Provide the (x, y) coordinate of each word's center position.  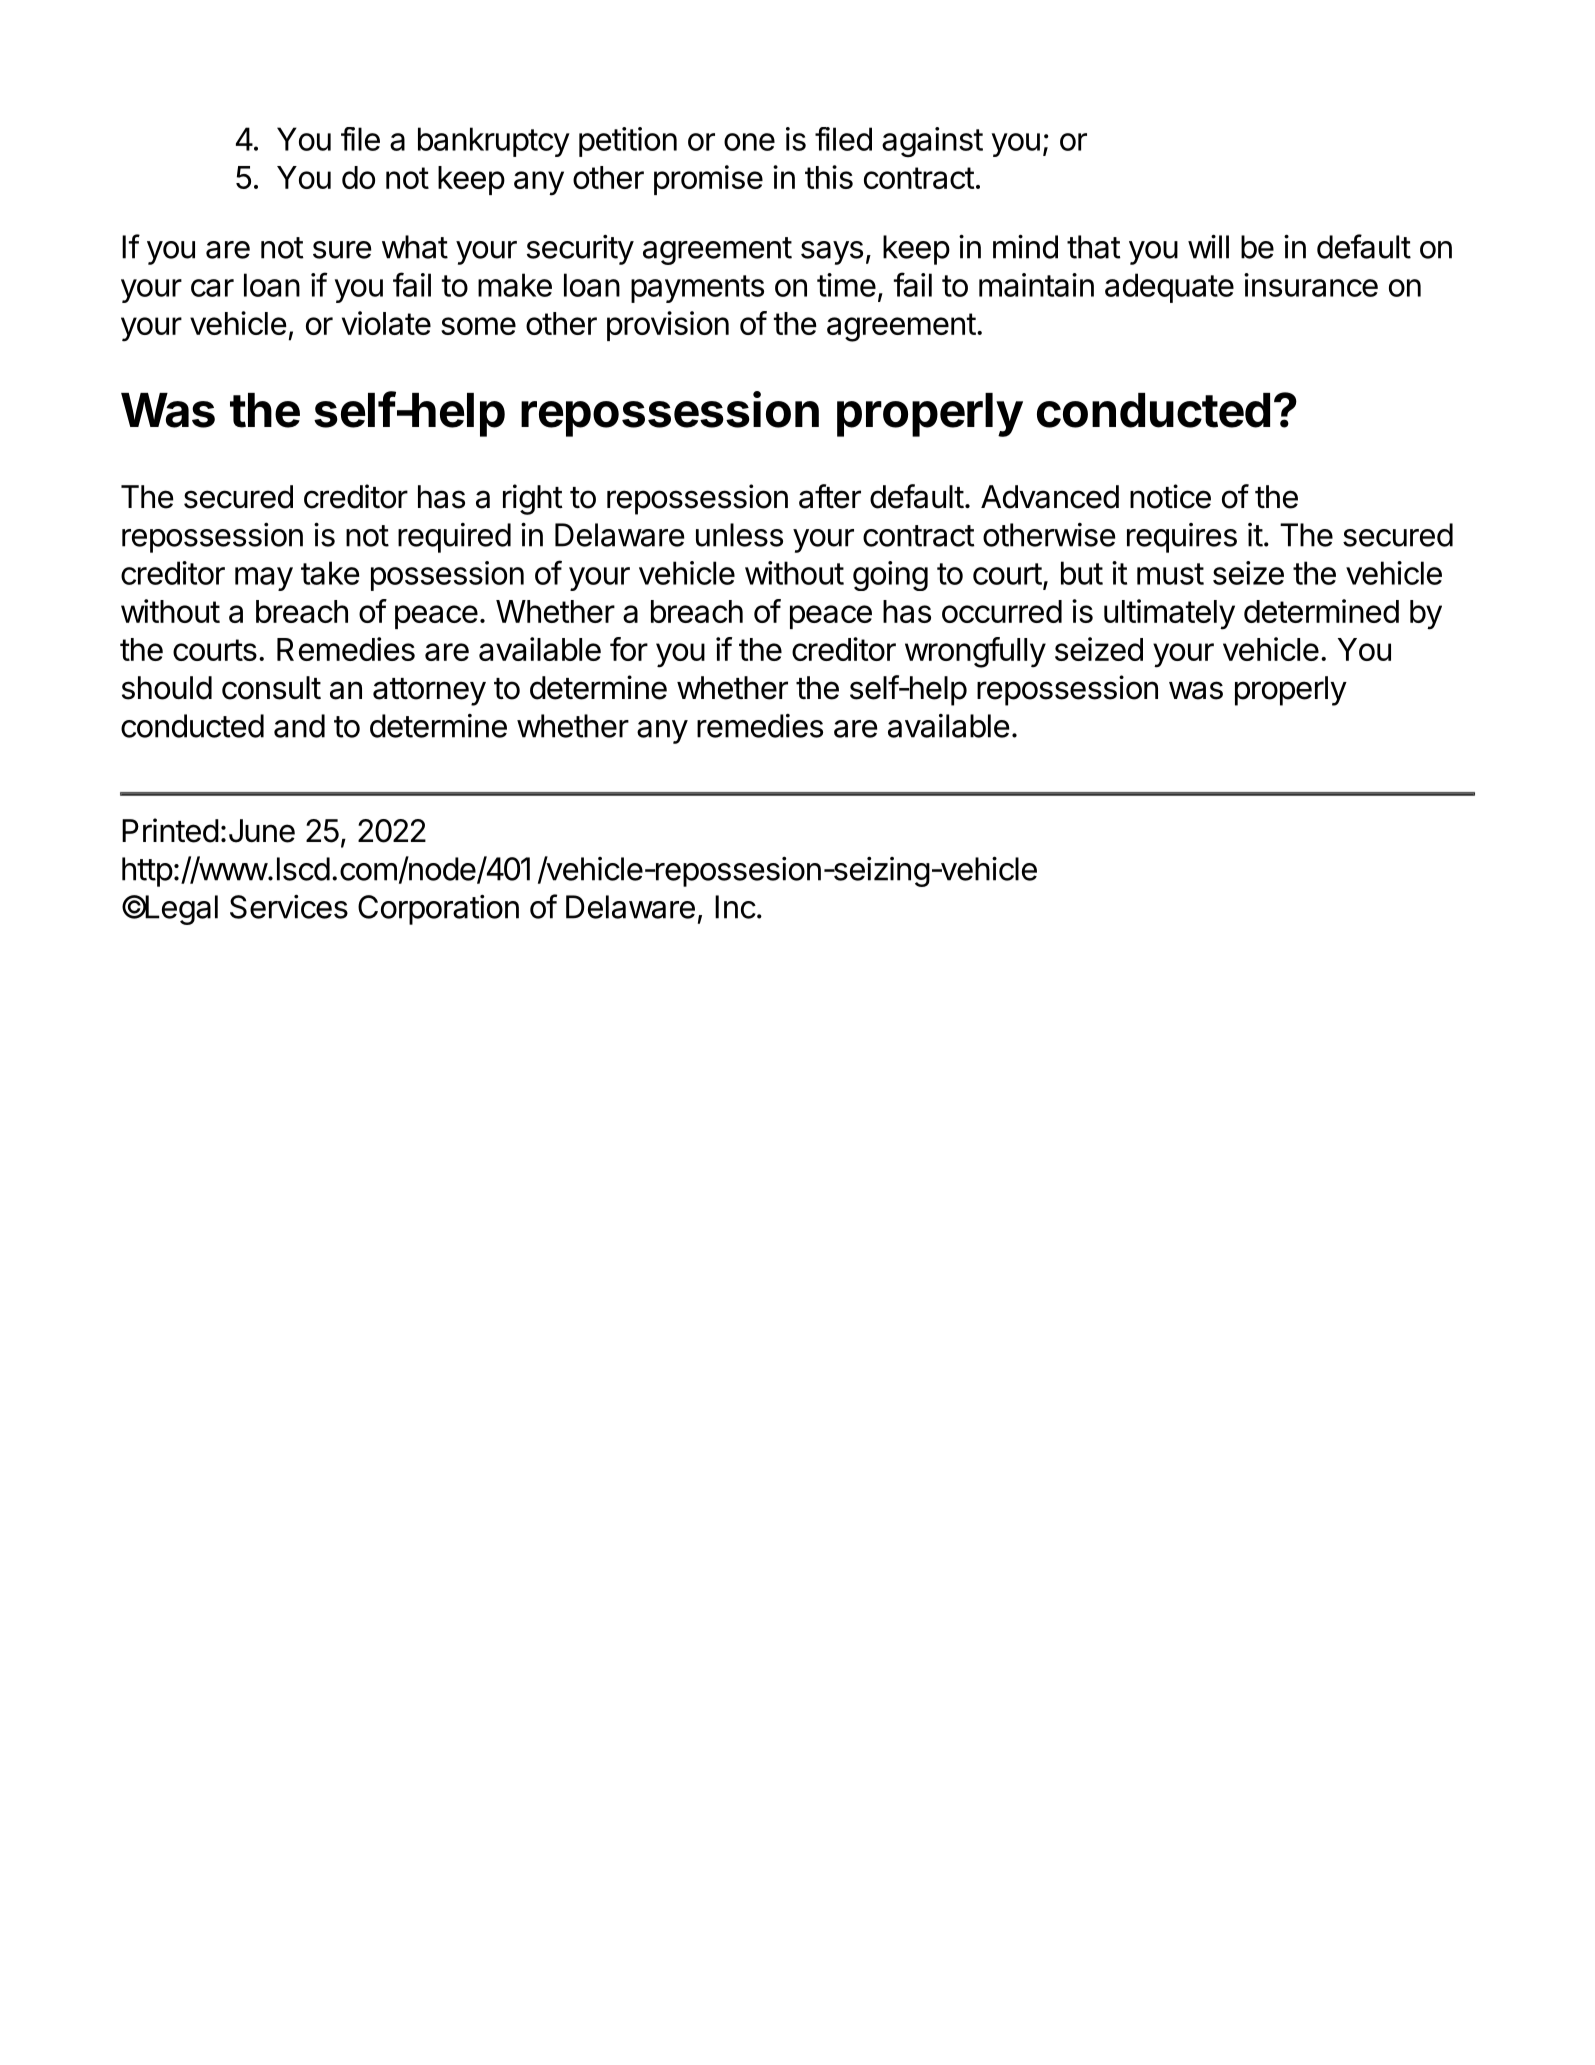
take (330, 573)
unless (739, 535)
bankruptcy (494, 142)
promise (708, 180)
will (1208, 246)
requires (1182, 538)
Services (289, 906)
